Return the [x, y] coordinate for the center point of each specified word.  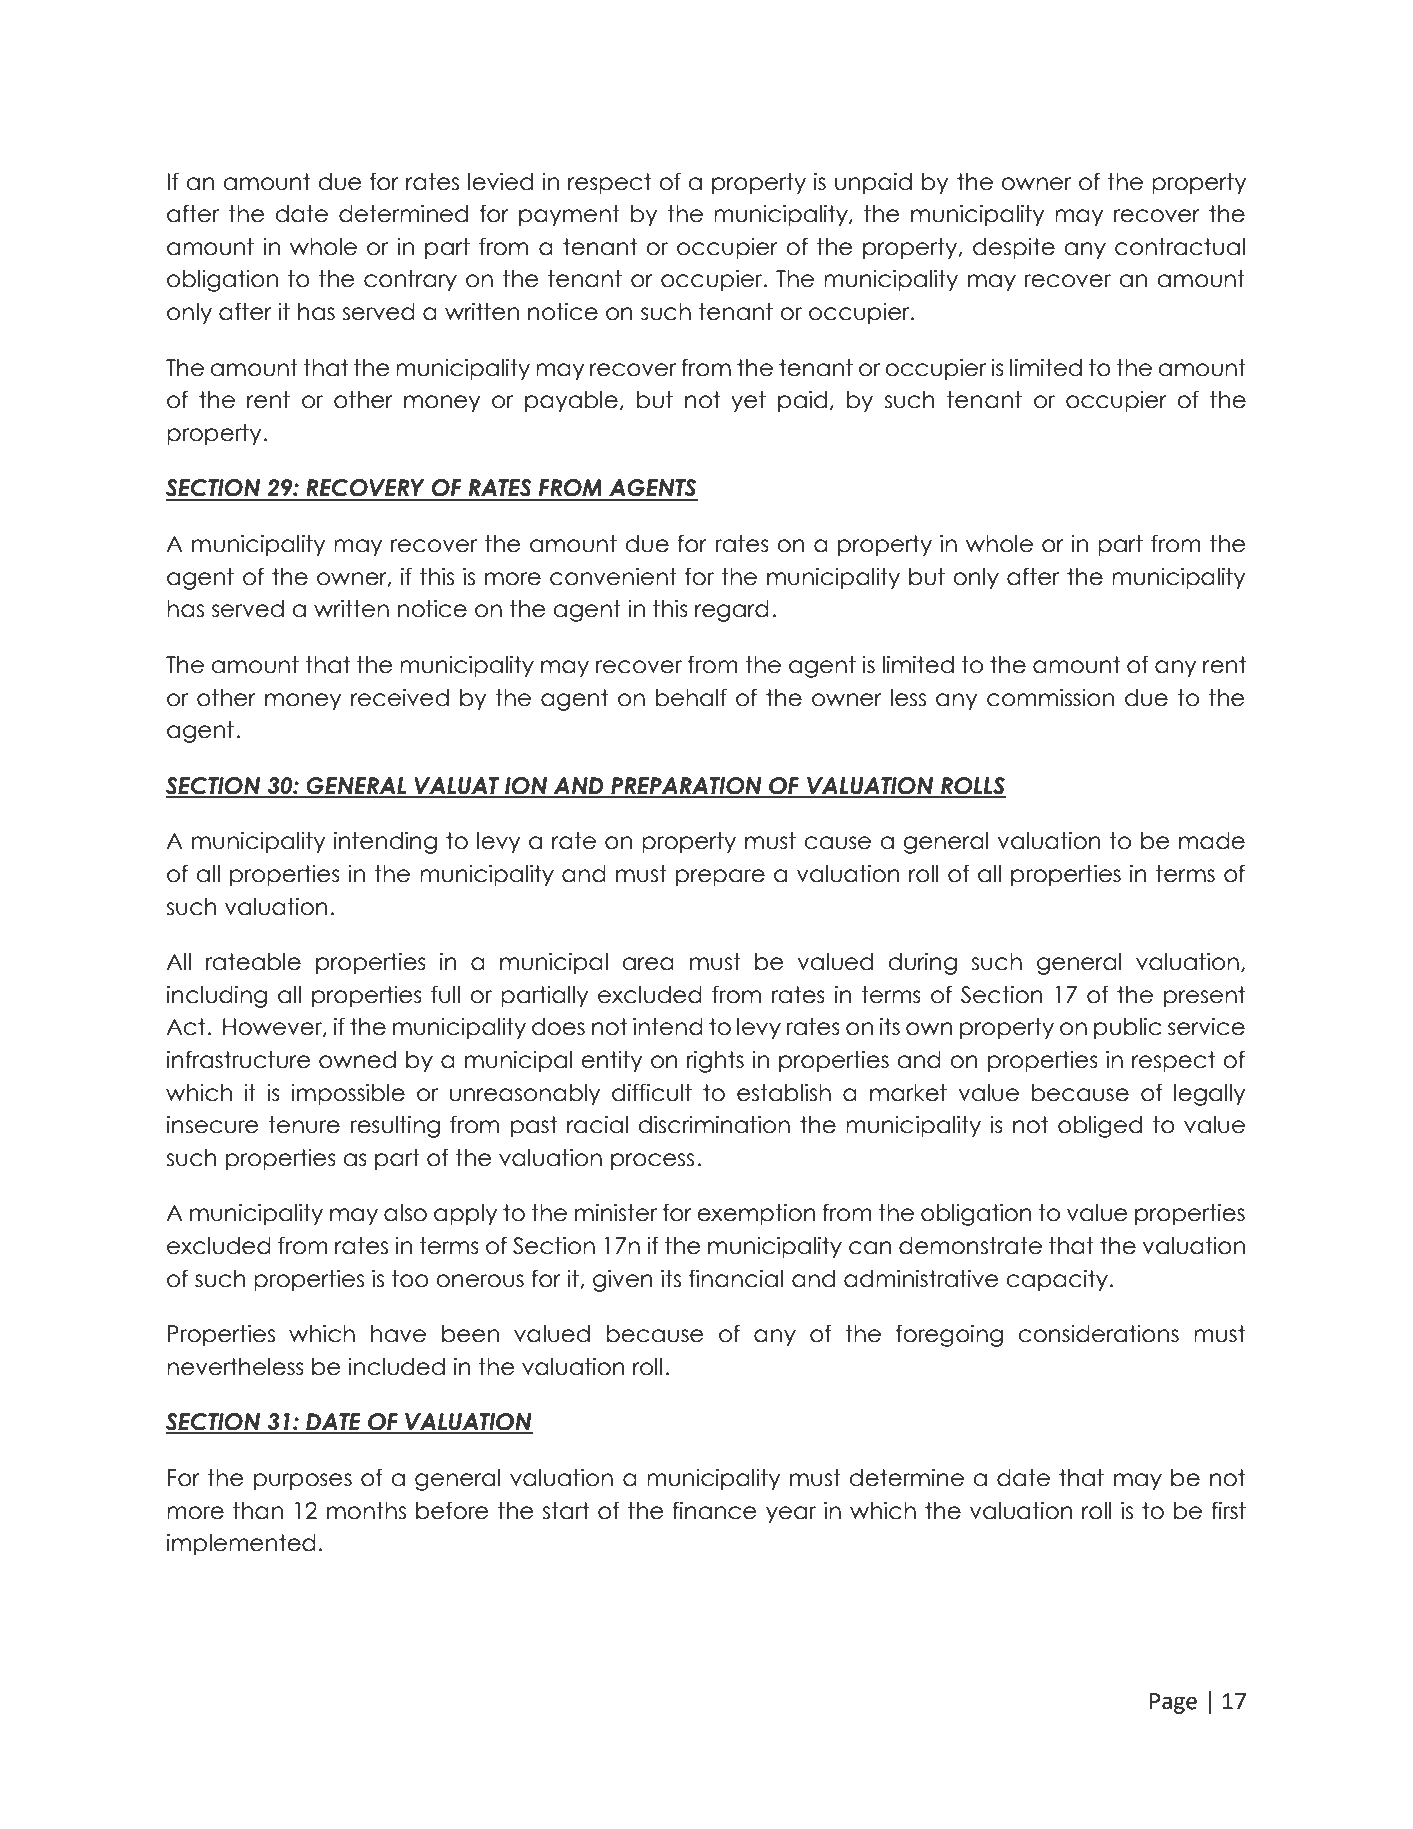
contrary [410, 281]
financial [736, 1278]
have [398, 1334]
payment [569, 216]
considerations [1098, 1334]
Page [1173, 1703]
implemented [241, 1545]
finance [714, 1510]
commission [1050, 698]
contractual [1180, 247]
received [400, 698]
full [445, 994]
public [1127, 1029]
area [648, 964]
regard [732, 611]
